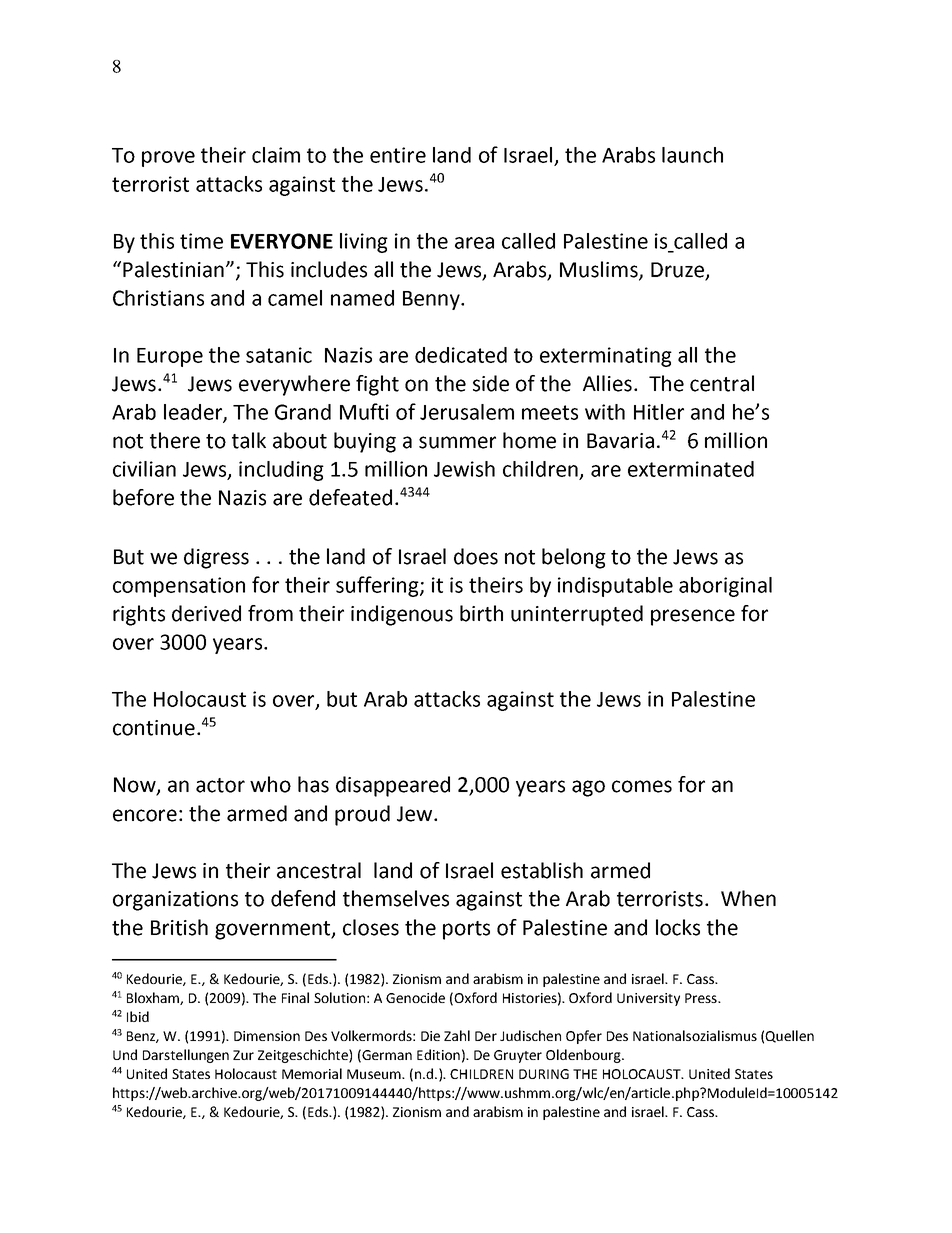 Image resolution: width=952 pixels, height=1233 pixels. What do you see at coordinates (722, 383) in the screenshot?
I see `central` at bounding box center [722, 383].
